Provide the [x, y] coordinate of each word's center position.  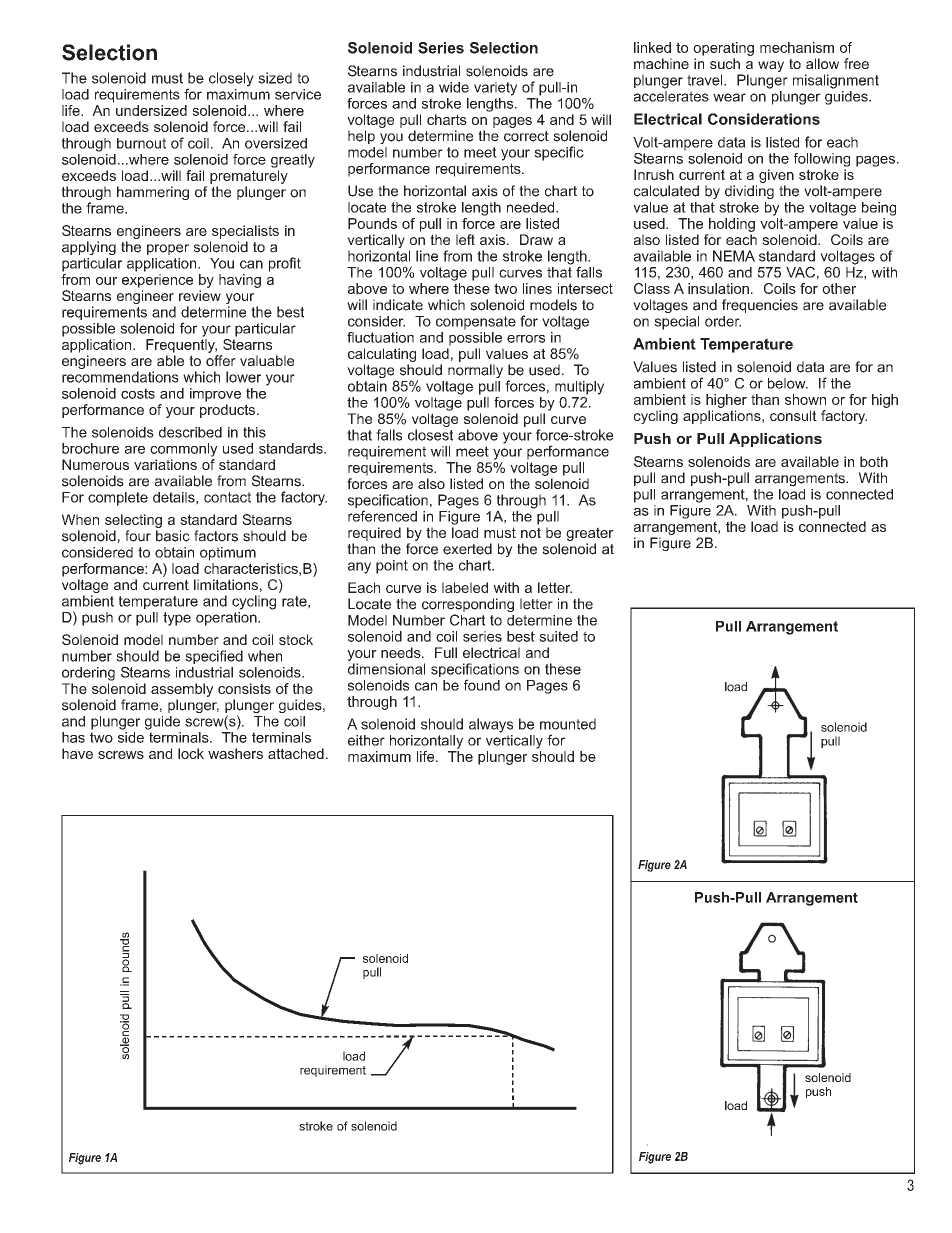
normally [475, 371]
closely [231, 79]
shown [805, 399]
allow [822, 63]
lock [191, 753]
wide [454, 87]
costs [138, 393]
